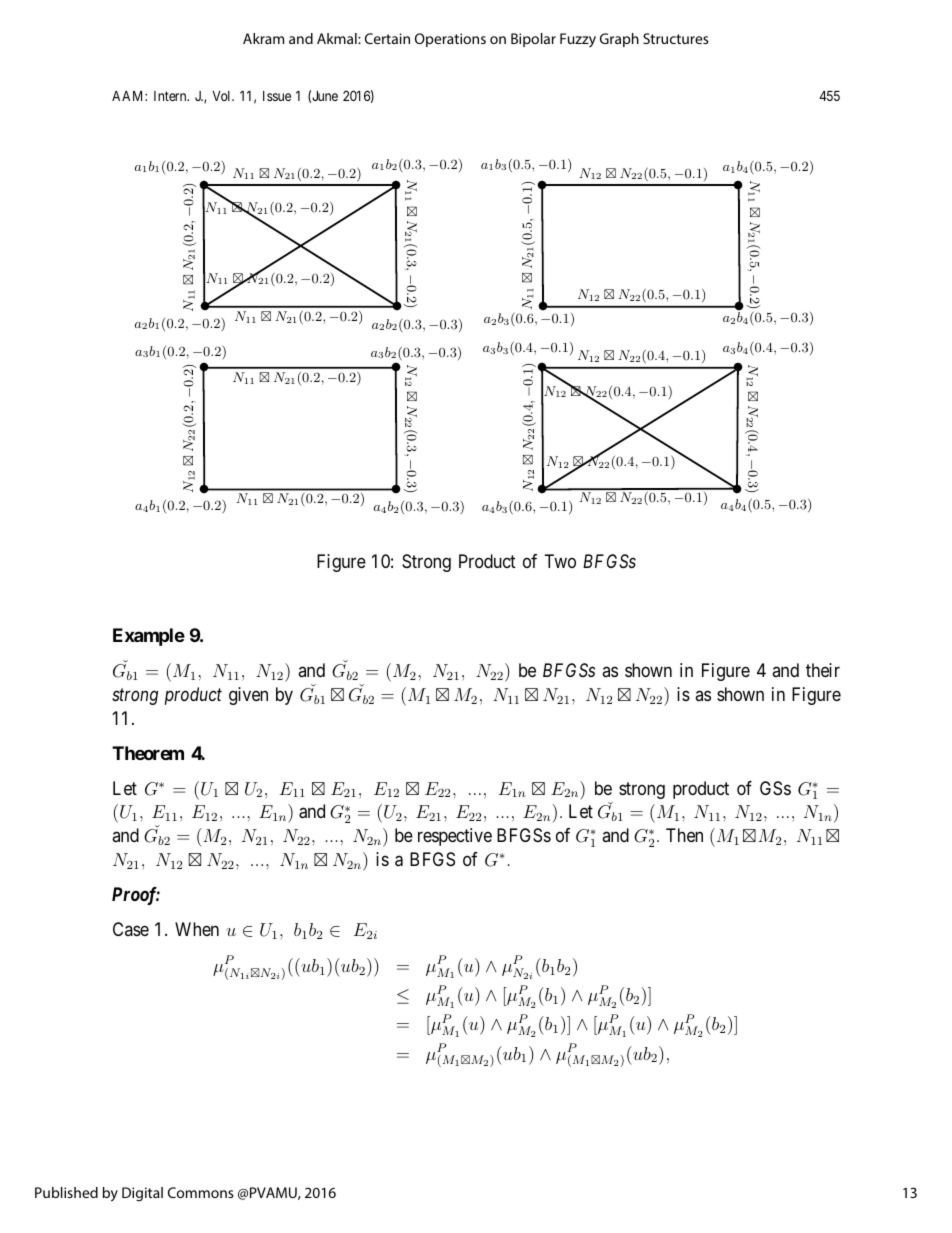  Describe the element at coordinates (201, 1192) in the screenshot. I see `Commons` at that location.
